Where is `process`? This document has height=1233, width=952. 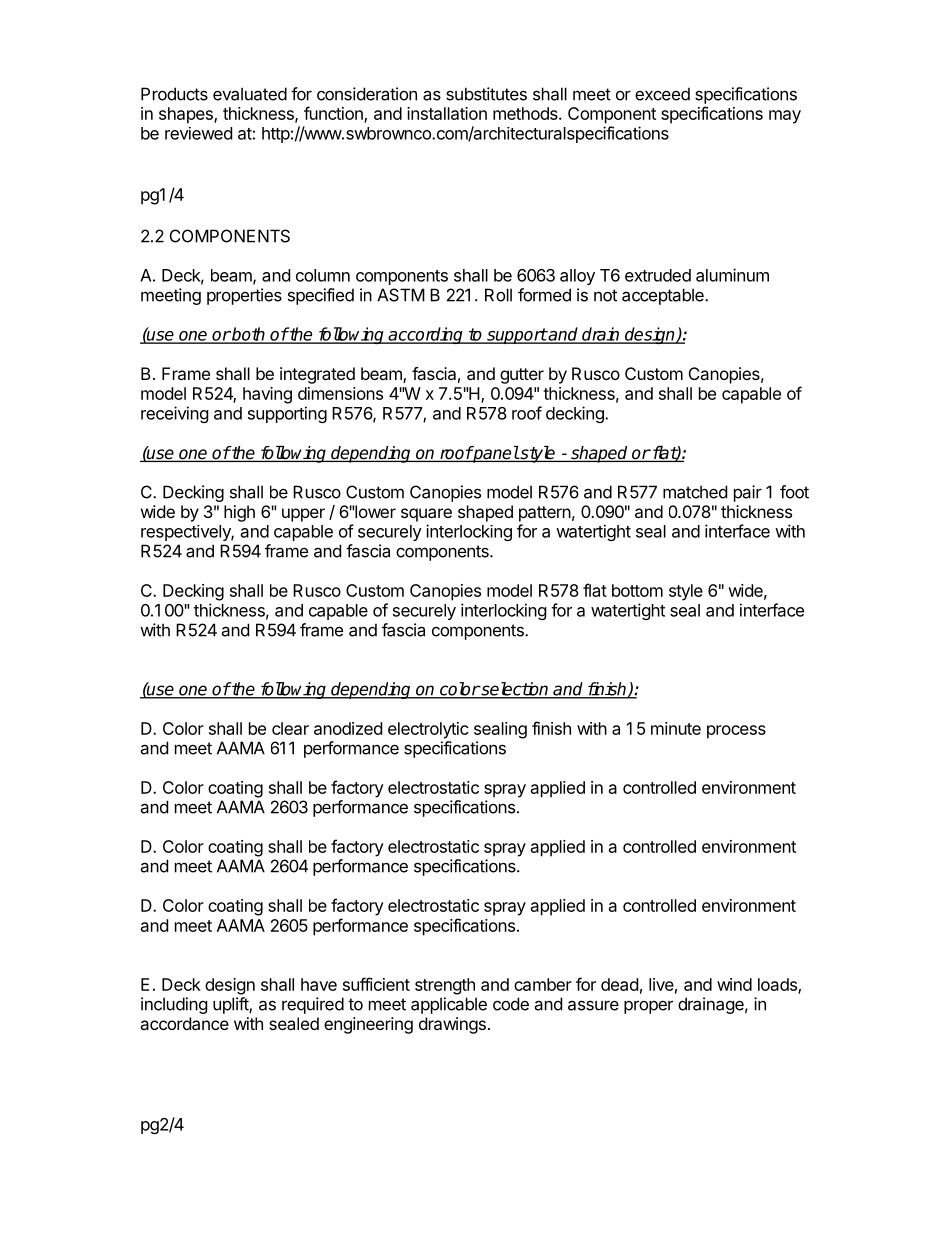 process is located at coordinates (736, 732).
